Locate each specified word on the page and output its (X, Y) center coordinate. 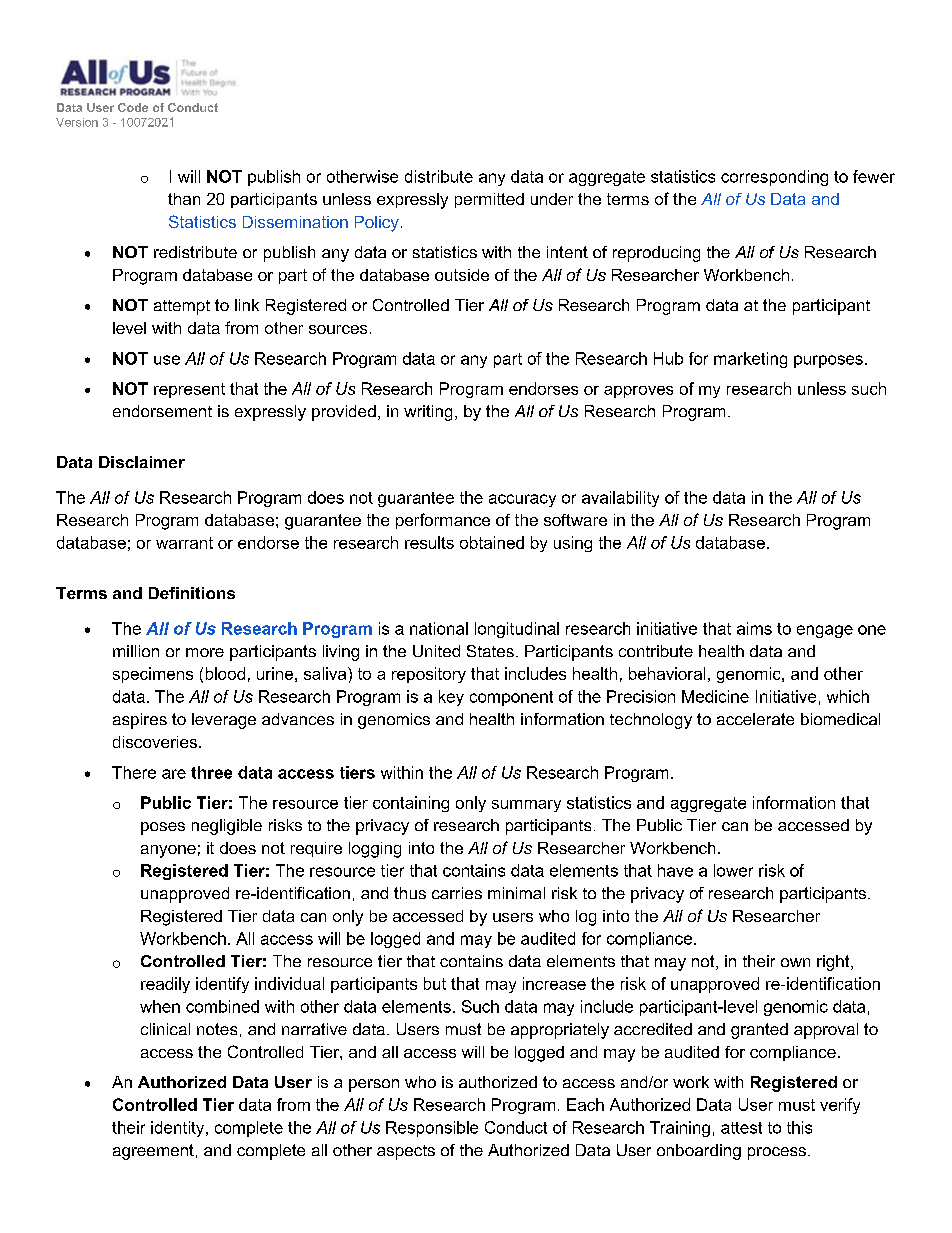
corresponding (774, 178)
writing (428, 413)
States (490, 651)
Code (133, 107)
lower (733, 870)
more (205, 652)
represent (189, 390)
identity (179, 1129)
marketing (750, 360)
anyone (168, 851)
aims (754, 628)
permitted (489, 200)
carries (457, 893)
